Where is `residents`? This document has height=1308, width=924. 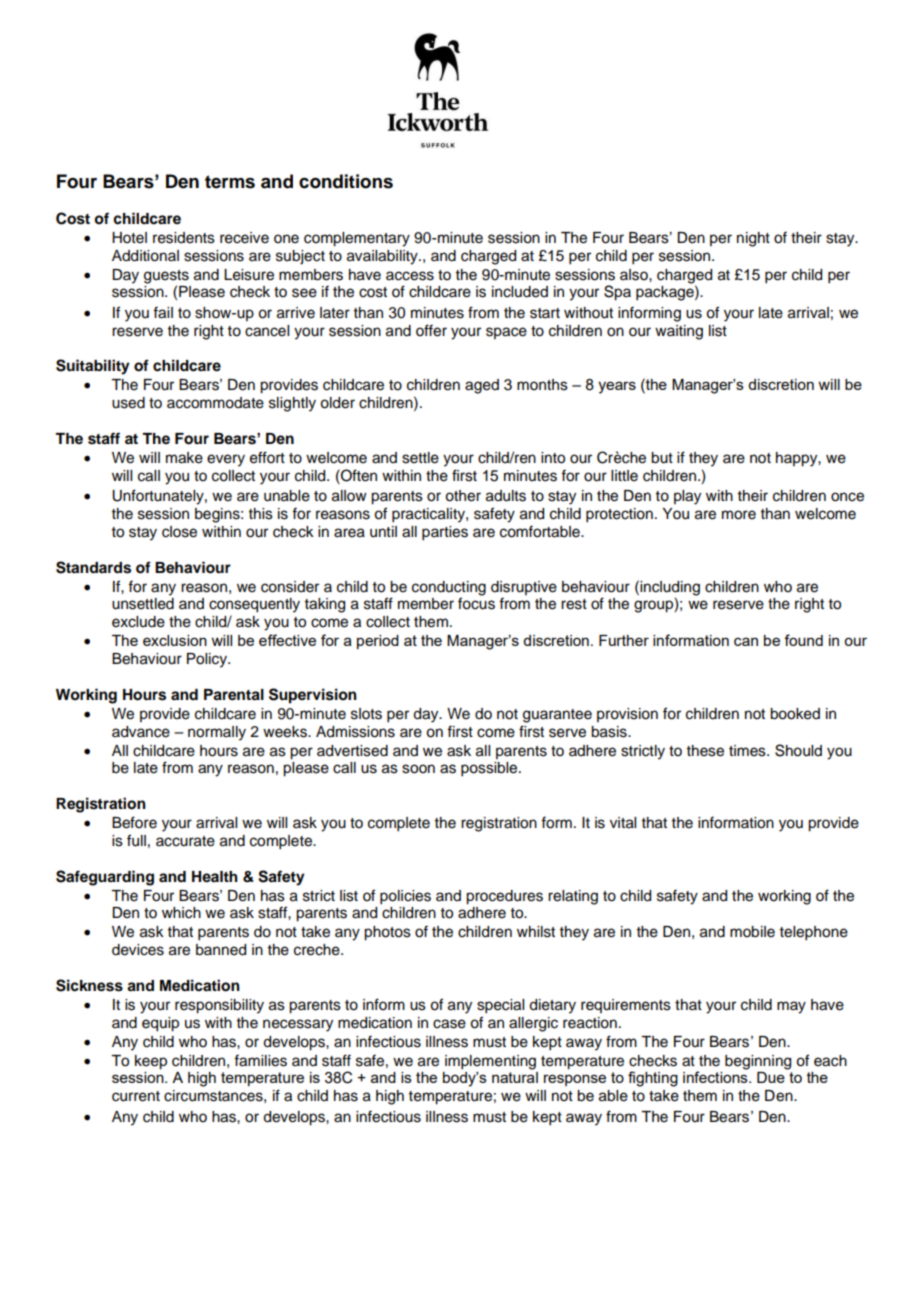
residents is located at coordinates (184, 238).
